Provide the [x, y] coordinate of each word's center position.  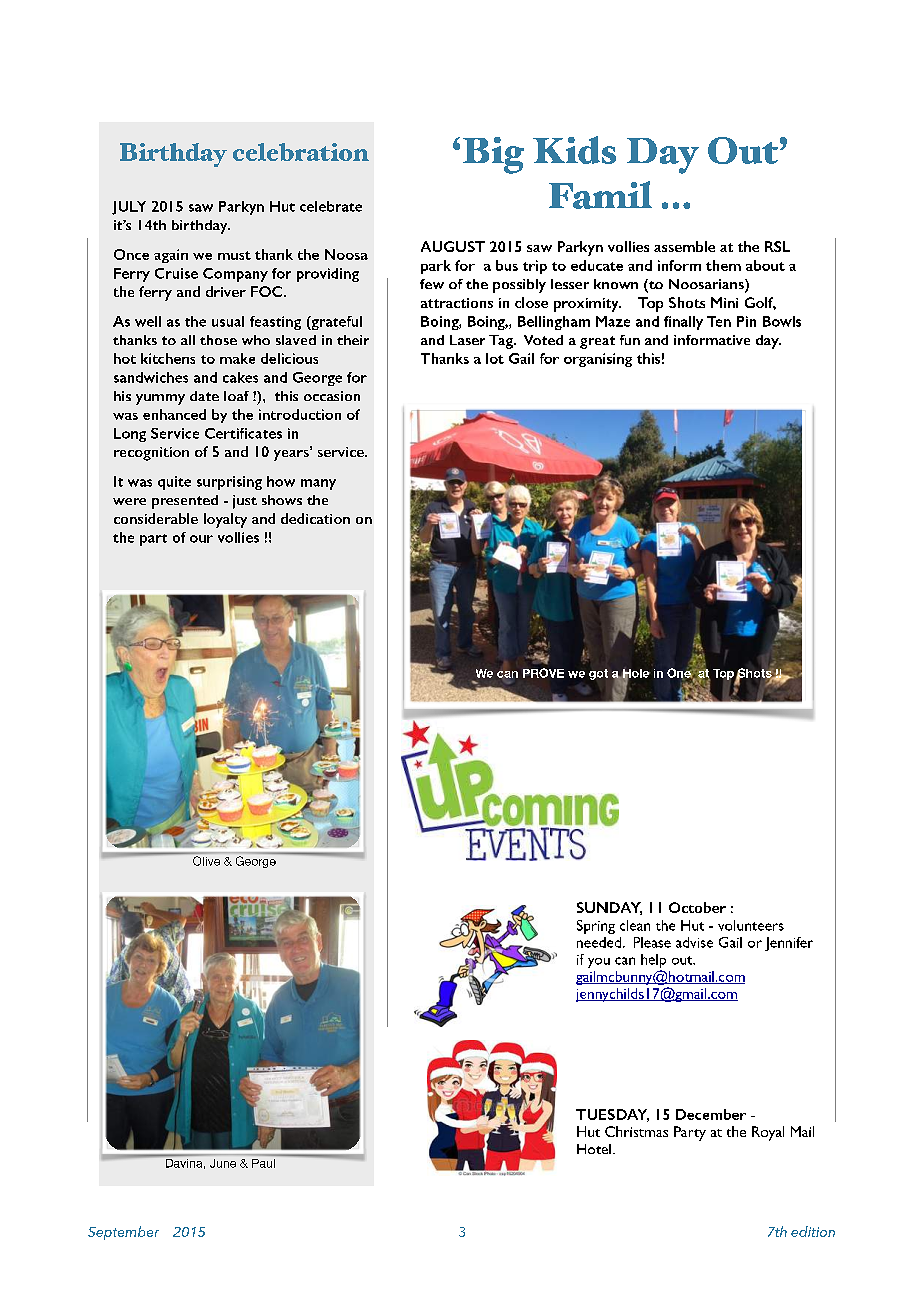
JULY [129, 208]
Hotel [594, 1149]
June [223, 1163]
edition [813, 1231]
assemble [684, 246]
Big [493, 155]
